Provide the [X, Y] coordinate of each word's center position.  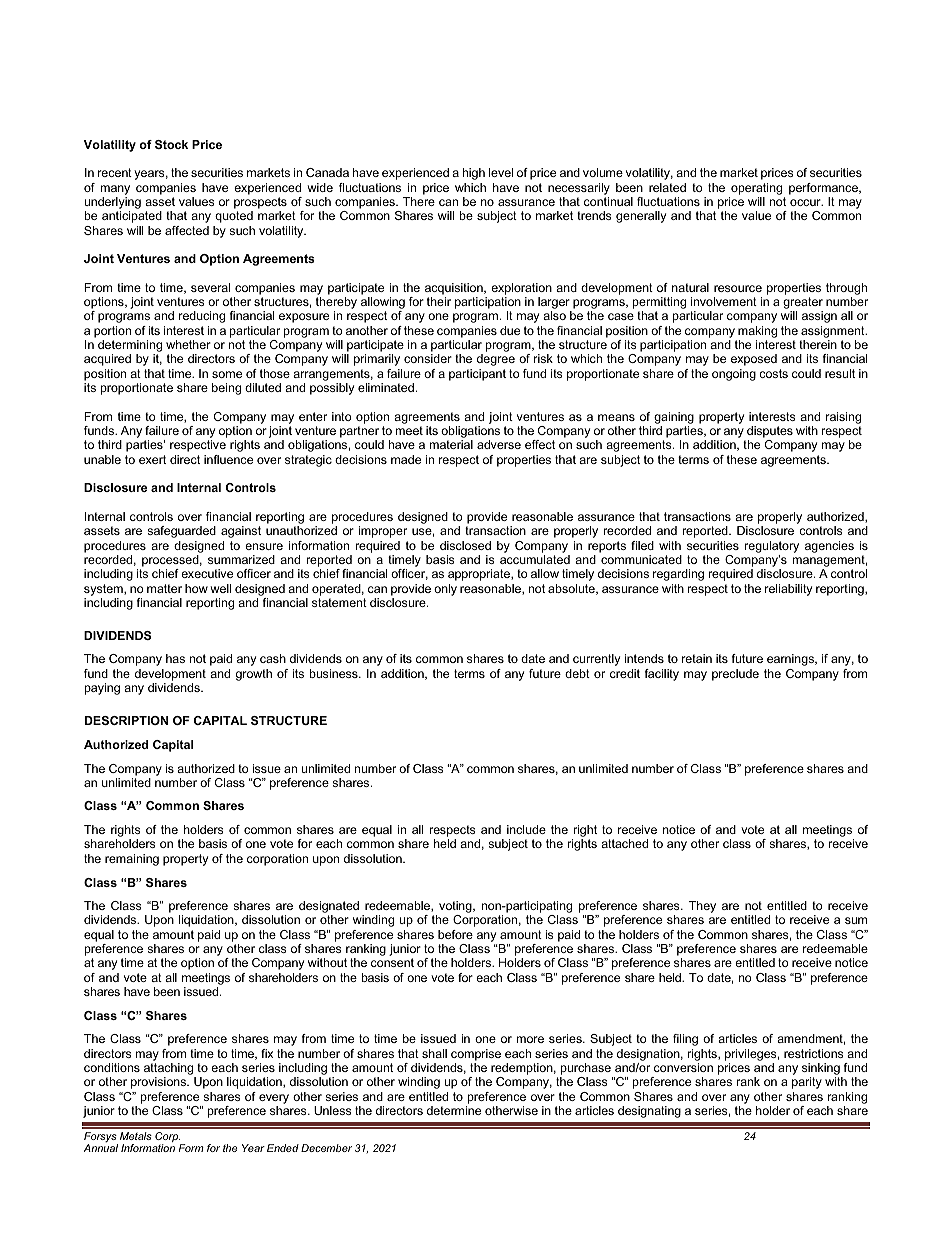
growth [254, 675]
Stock [171, 144]
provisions [160, 1083]
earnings [791, 660]
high [474, 174]
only [445, 590]
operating [756, 189]
